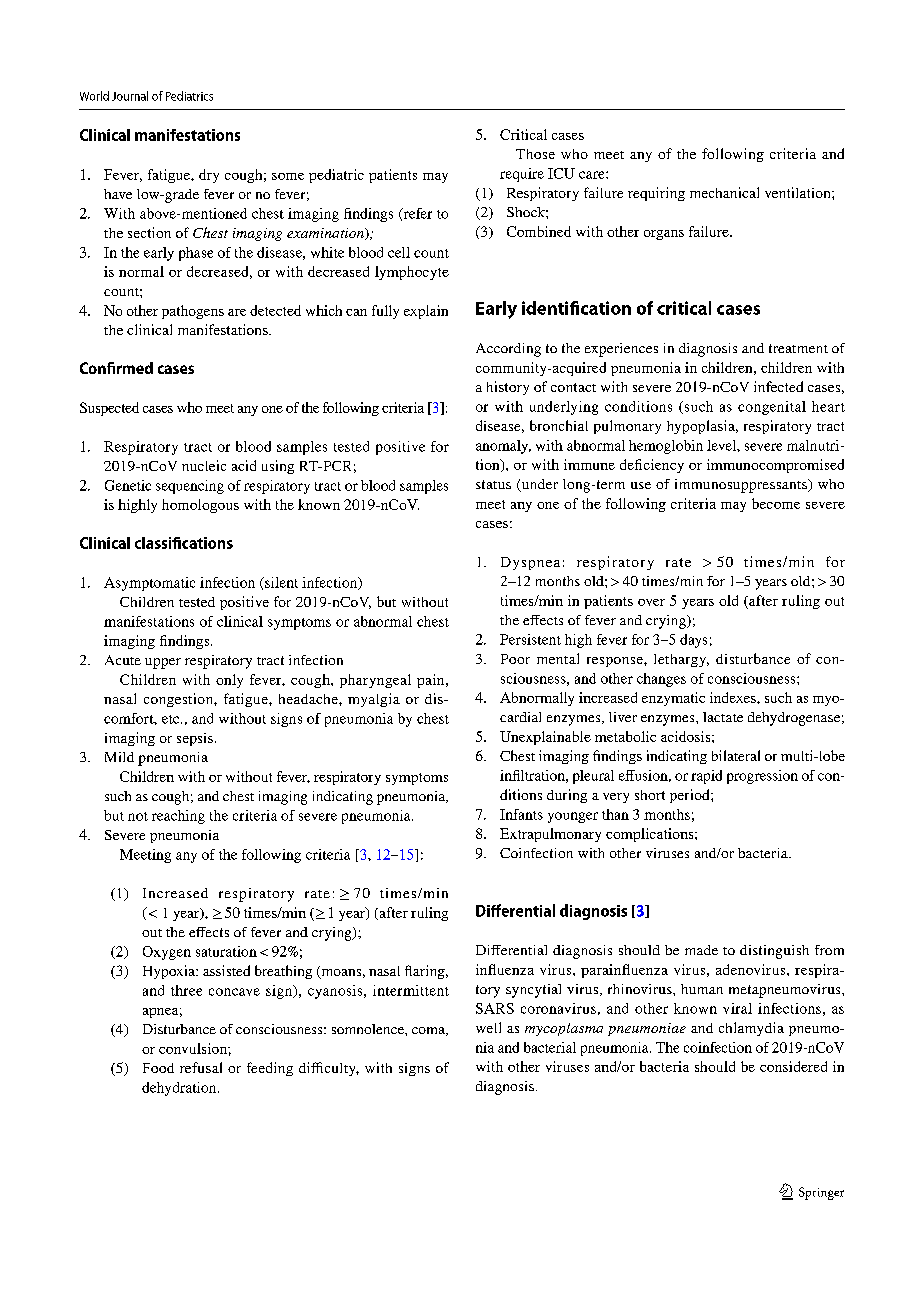  What do you see at coordinates (130, 96) in the document?
I see `Journal` at bounding box center [130, 96].
